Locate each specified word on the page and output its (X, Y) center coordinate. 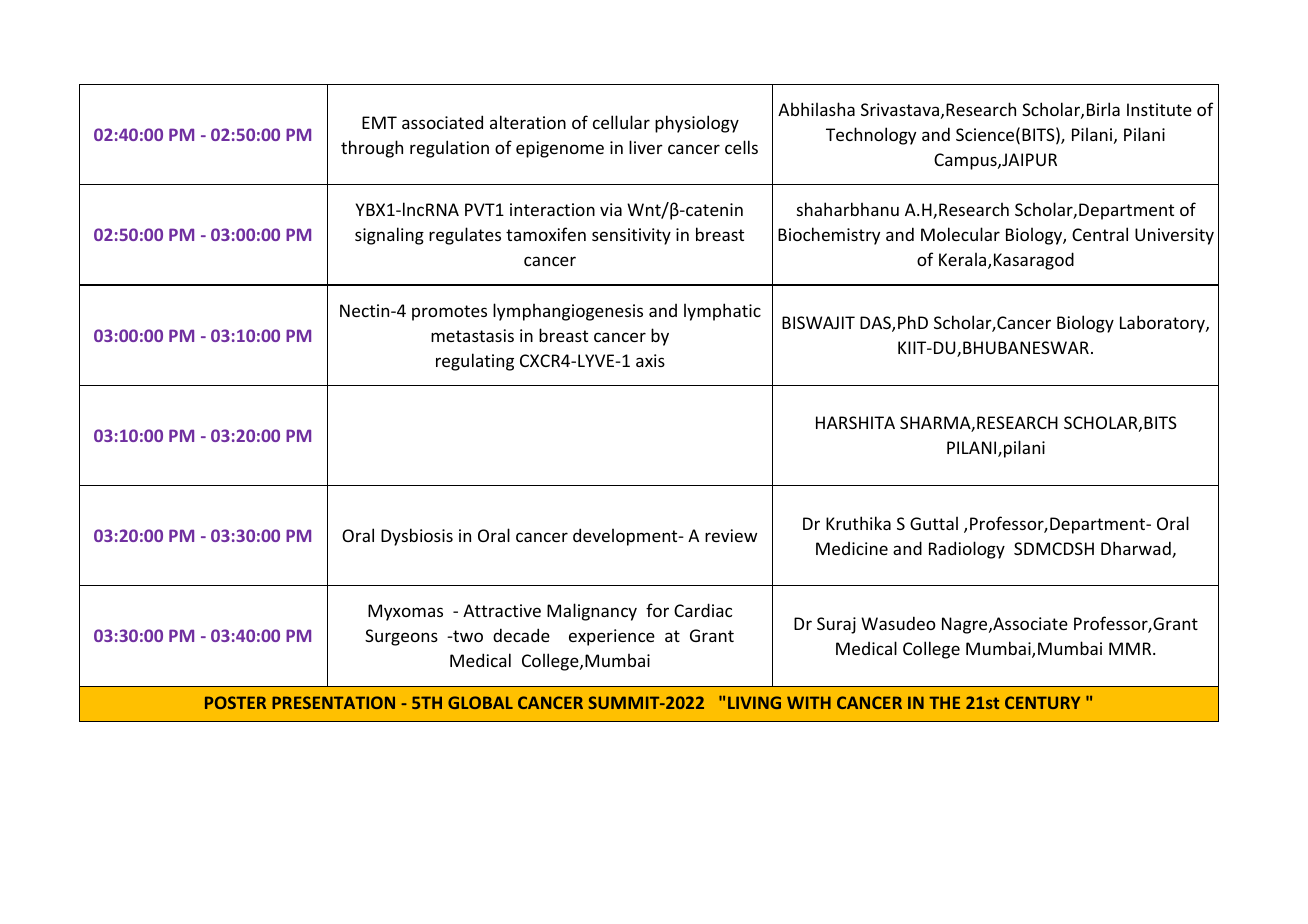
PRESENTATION (333, 702)
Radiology (967, 550)
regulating (475, 362)
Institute (1159, 109)
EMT (379, 122)
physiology (697, 124)
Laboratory (1163, 324)
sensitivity (631, 236)
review (731, 535)
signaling (389, 236)
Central (1100, 234)
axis (650, 360)
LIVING (754, 702)
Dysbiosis (417, 537)
